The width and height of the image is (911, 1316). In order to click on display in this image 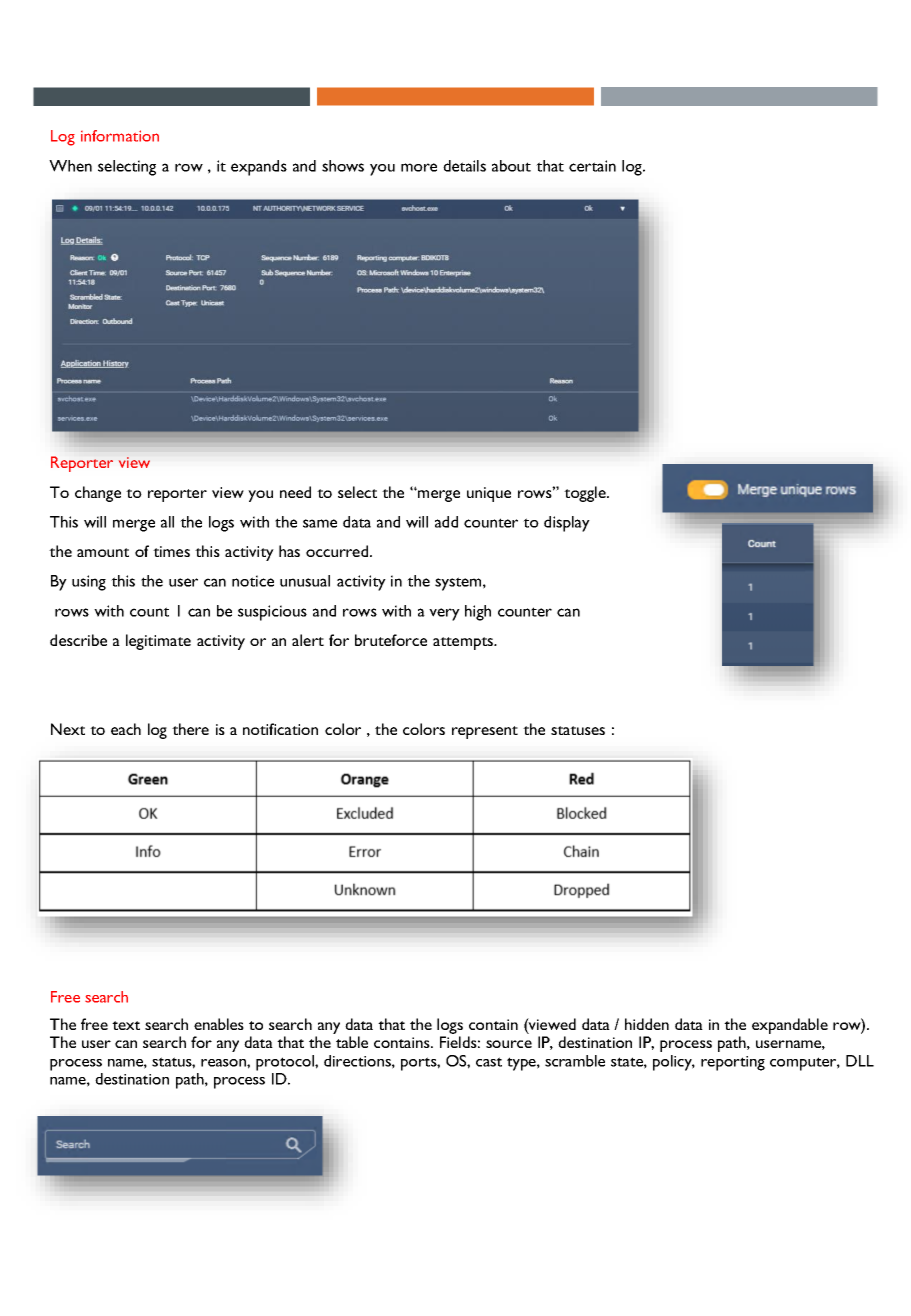, I will do `click(567, 524)`.
